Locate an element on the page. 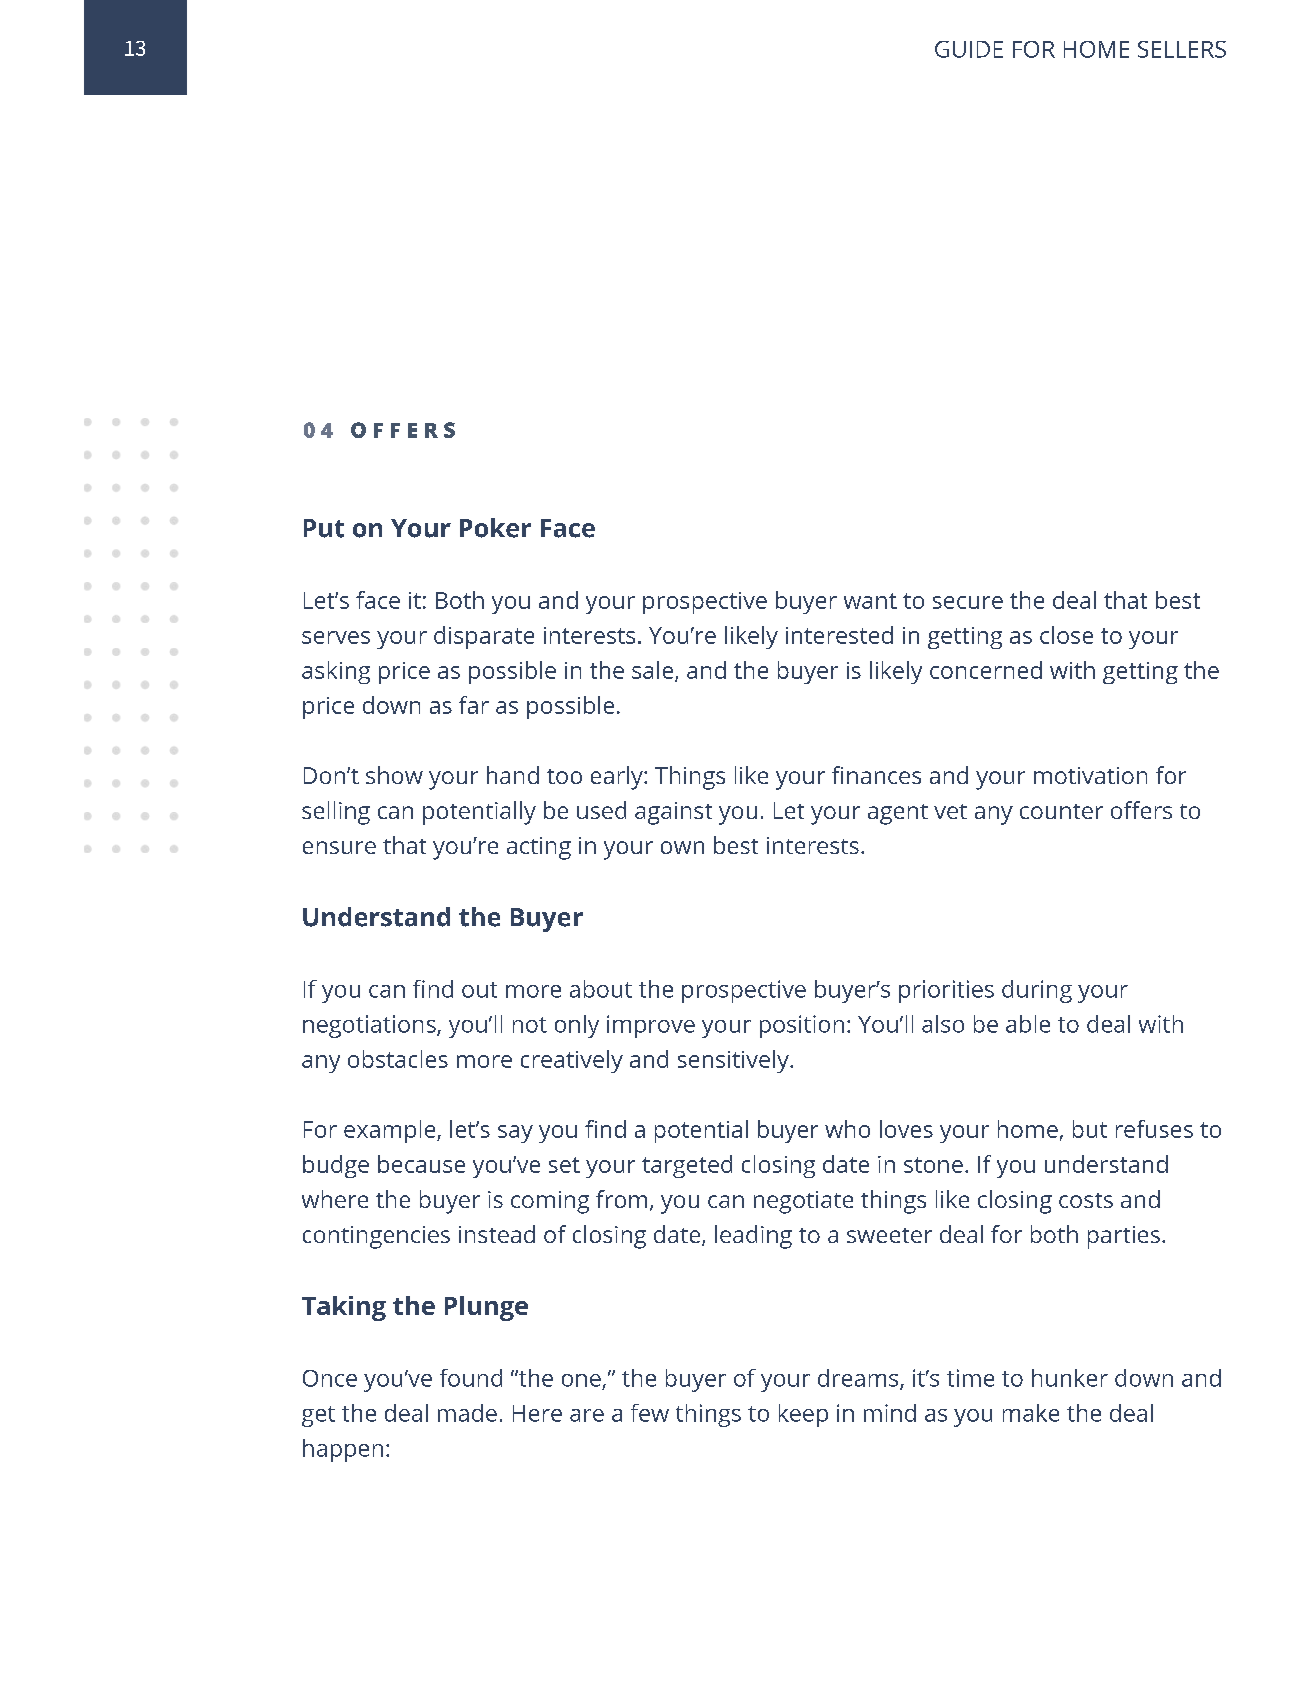  Put is located at coordinates (324, 528).
